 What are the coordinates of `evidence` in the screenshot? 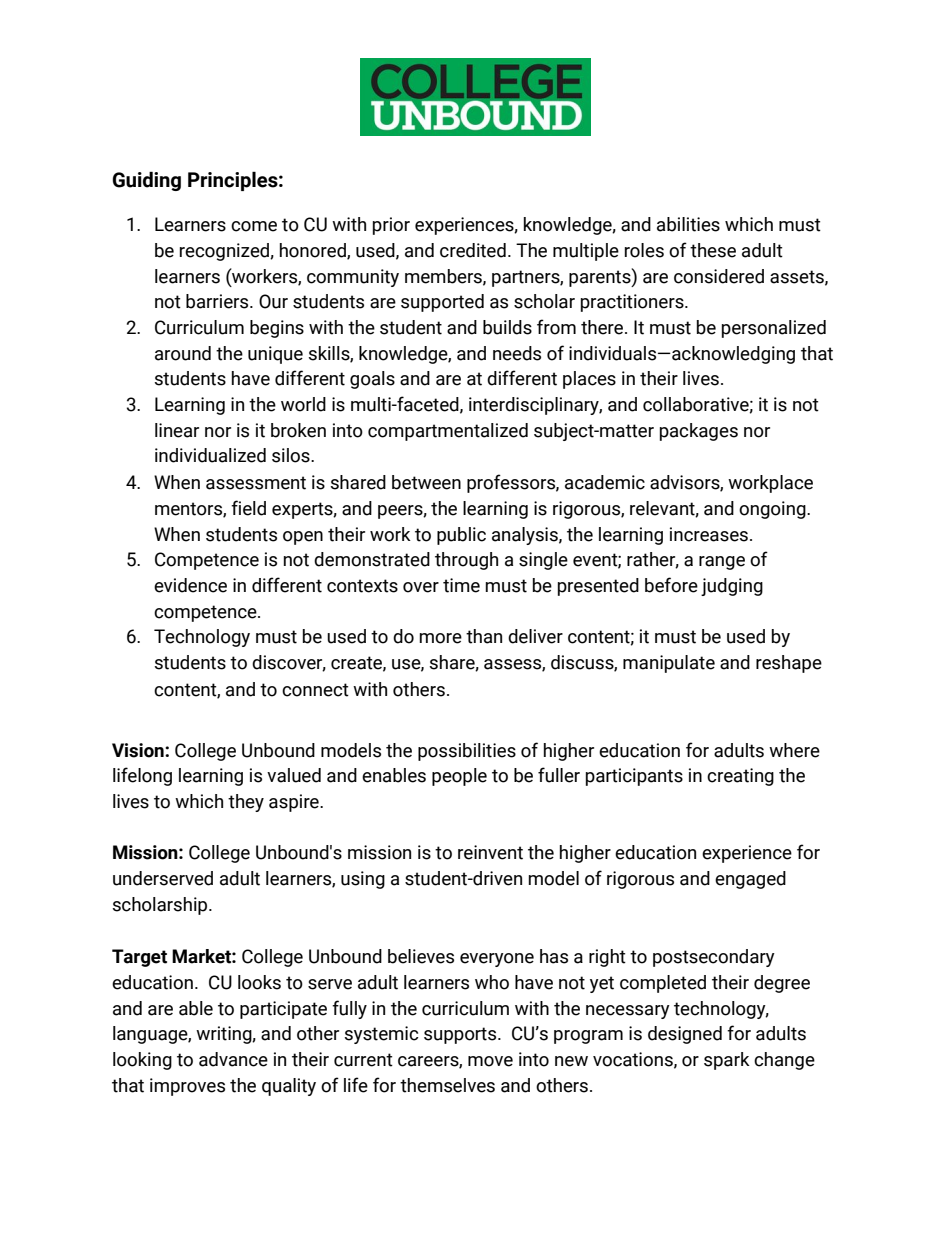 It's located at (190, 585).
